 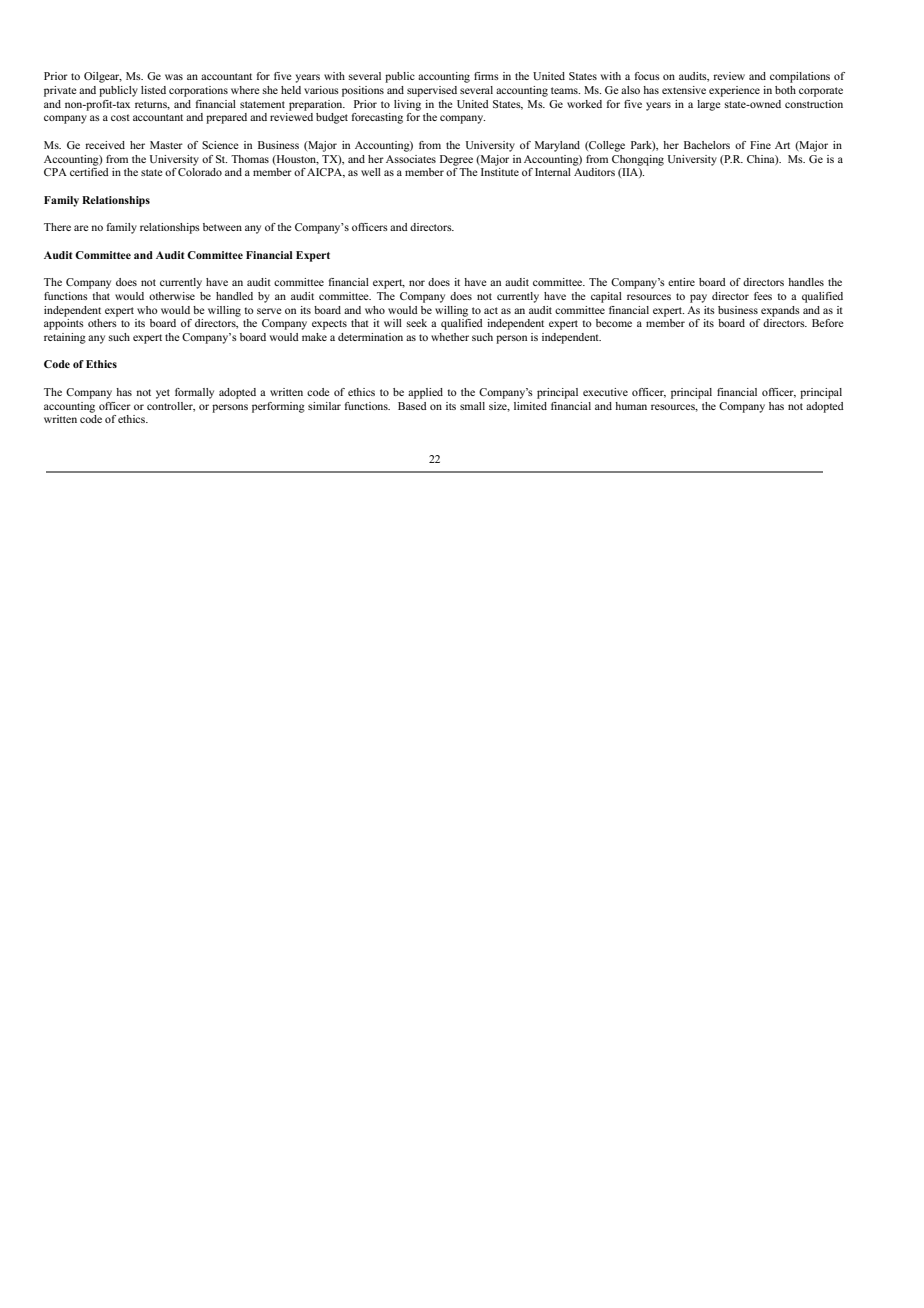 I want to click on between, so click(x=222, y=227).
